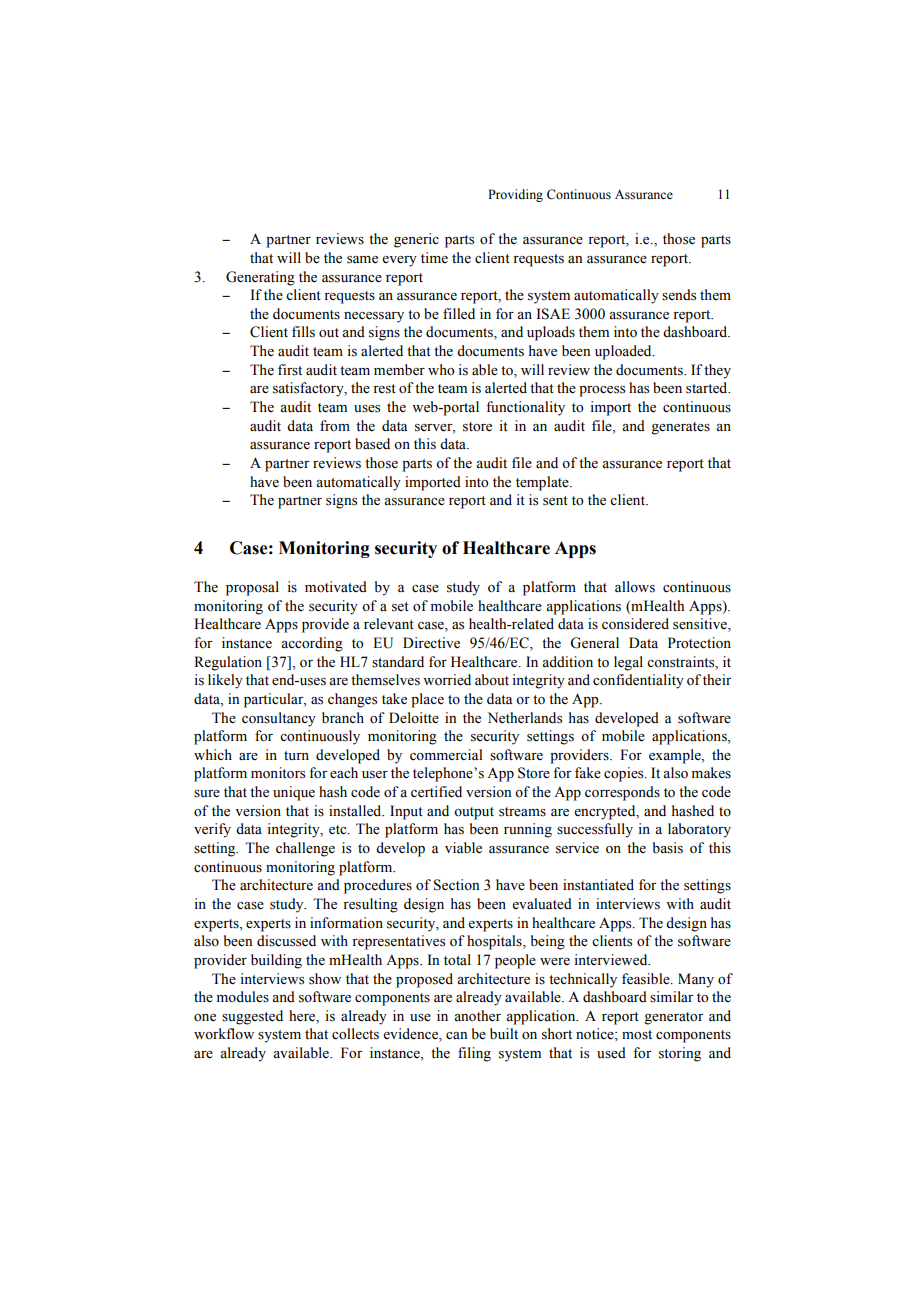 The width and height of the screenshot is (924, 1308). Describe the element at coordinates (252, 1017) in the screenshot. I see `suggested` at that location.
